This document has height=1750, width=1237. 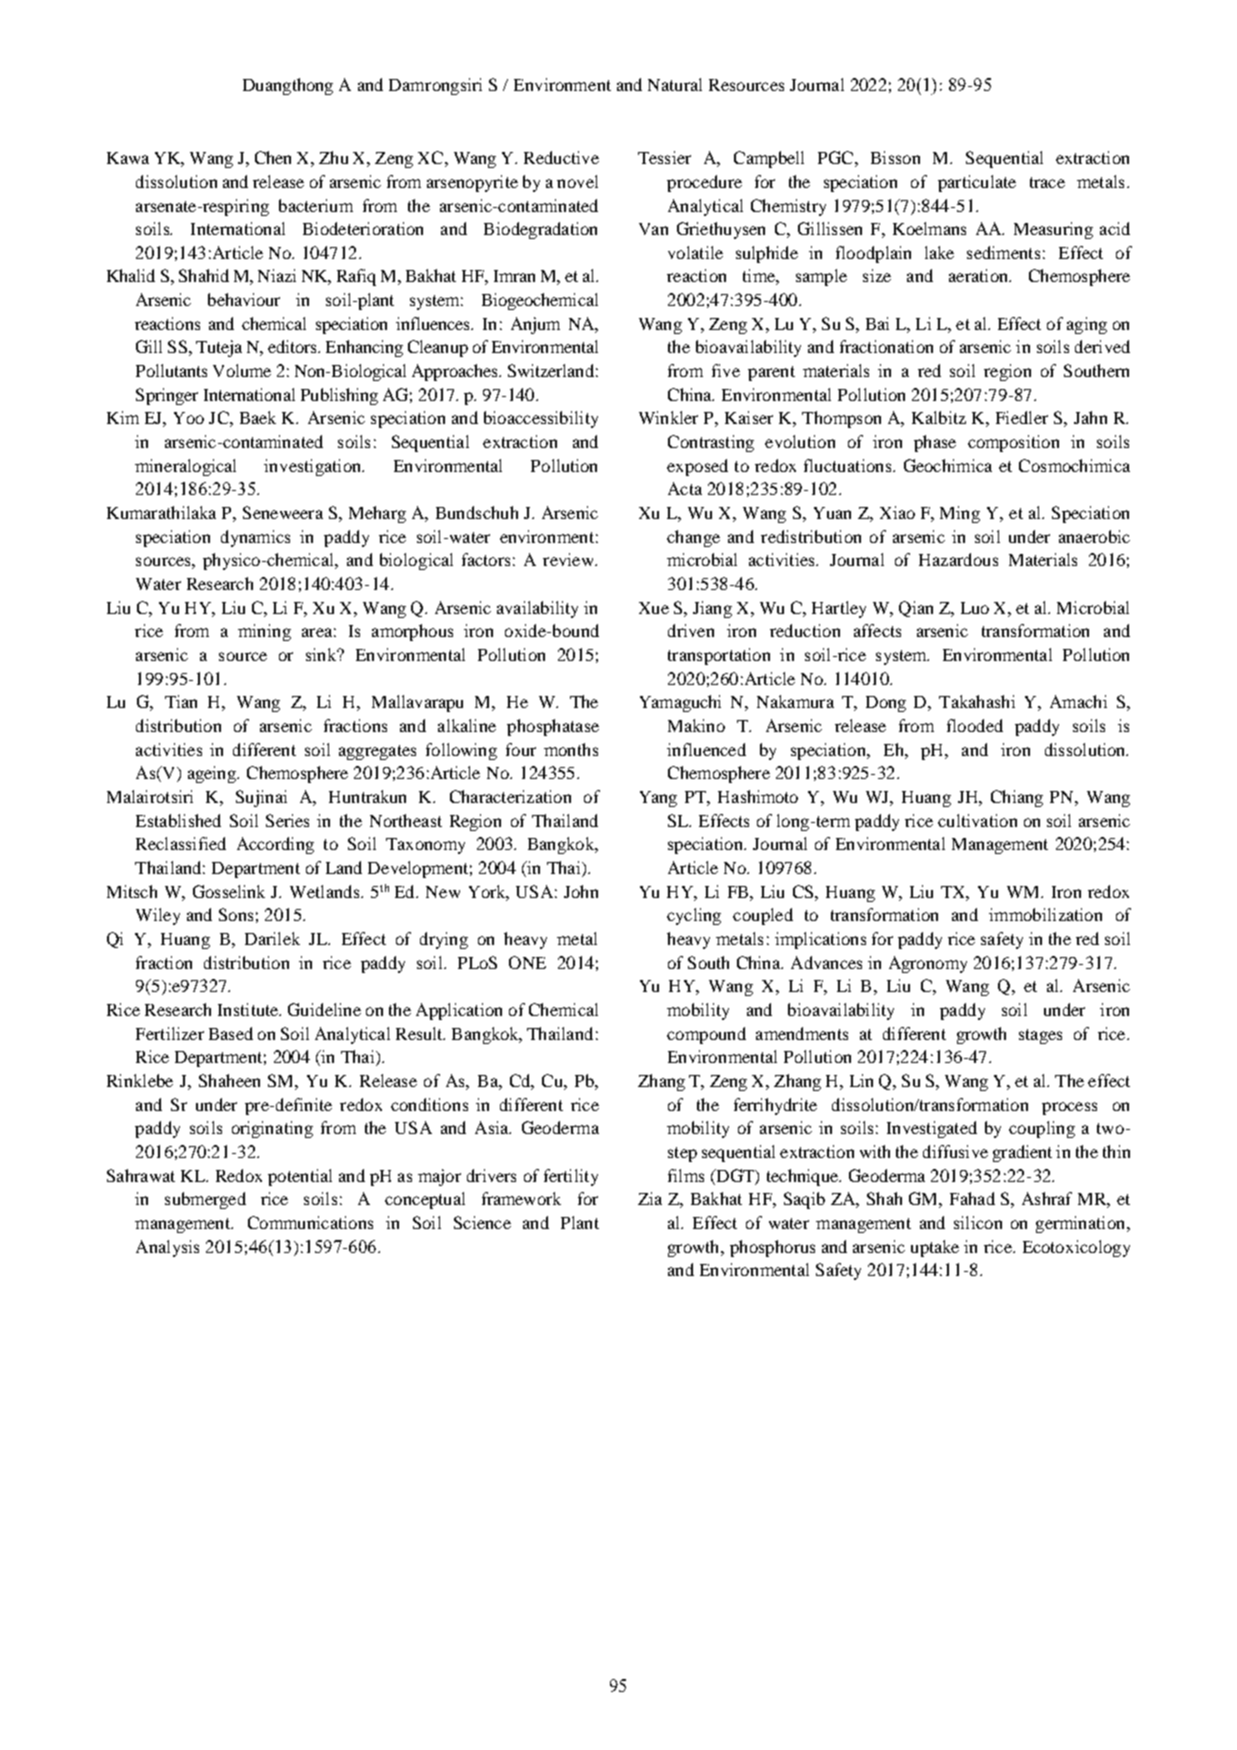 I want to click on mineralogical, so click(x=185, y=467).
